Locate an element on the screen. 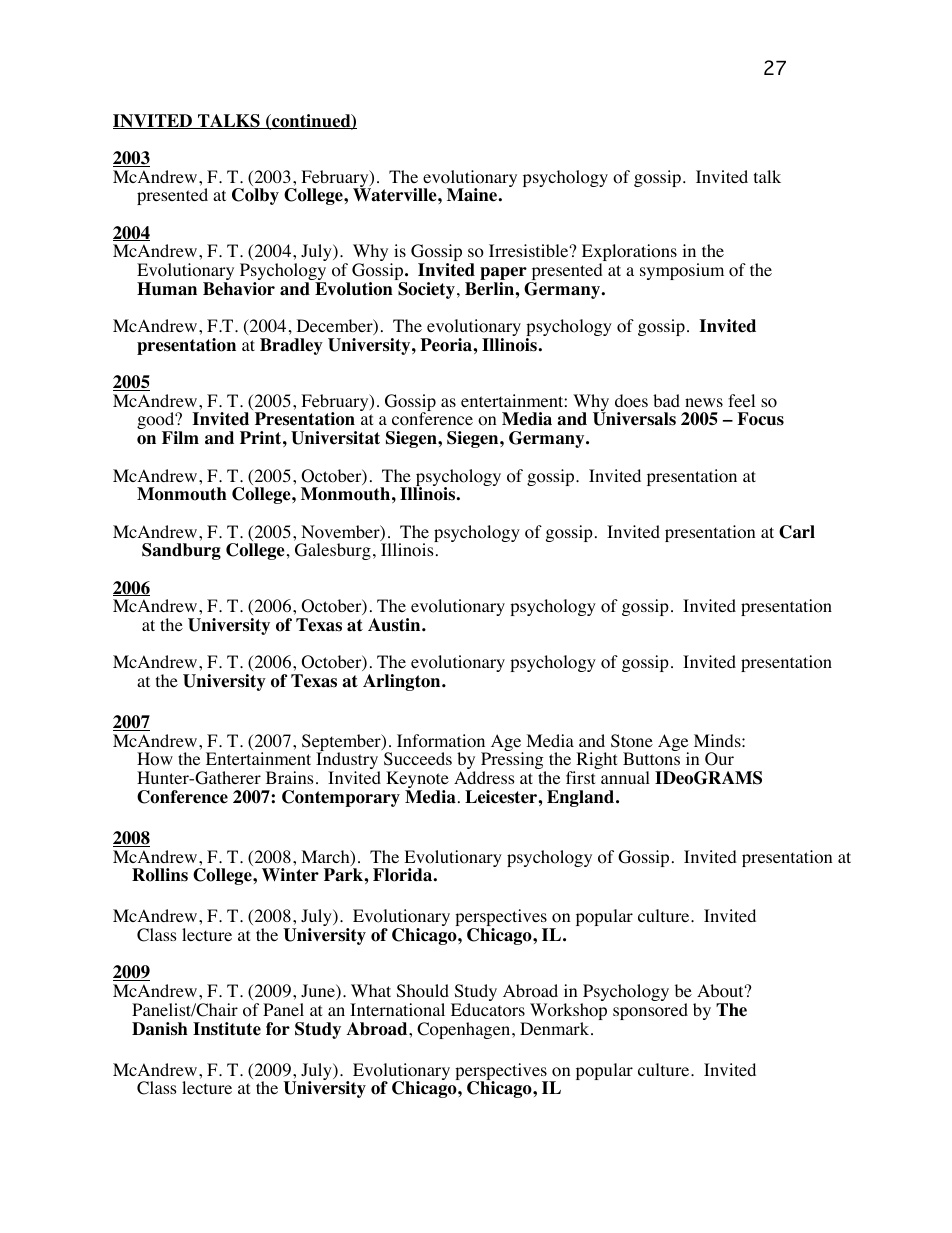  Maine is located at coordinates (473, 195).
